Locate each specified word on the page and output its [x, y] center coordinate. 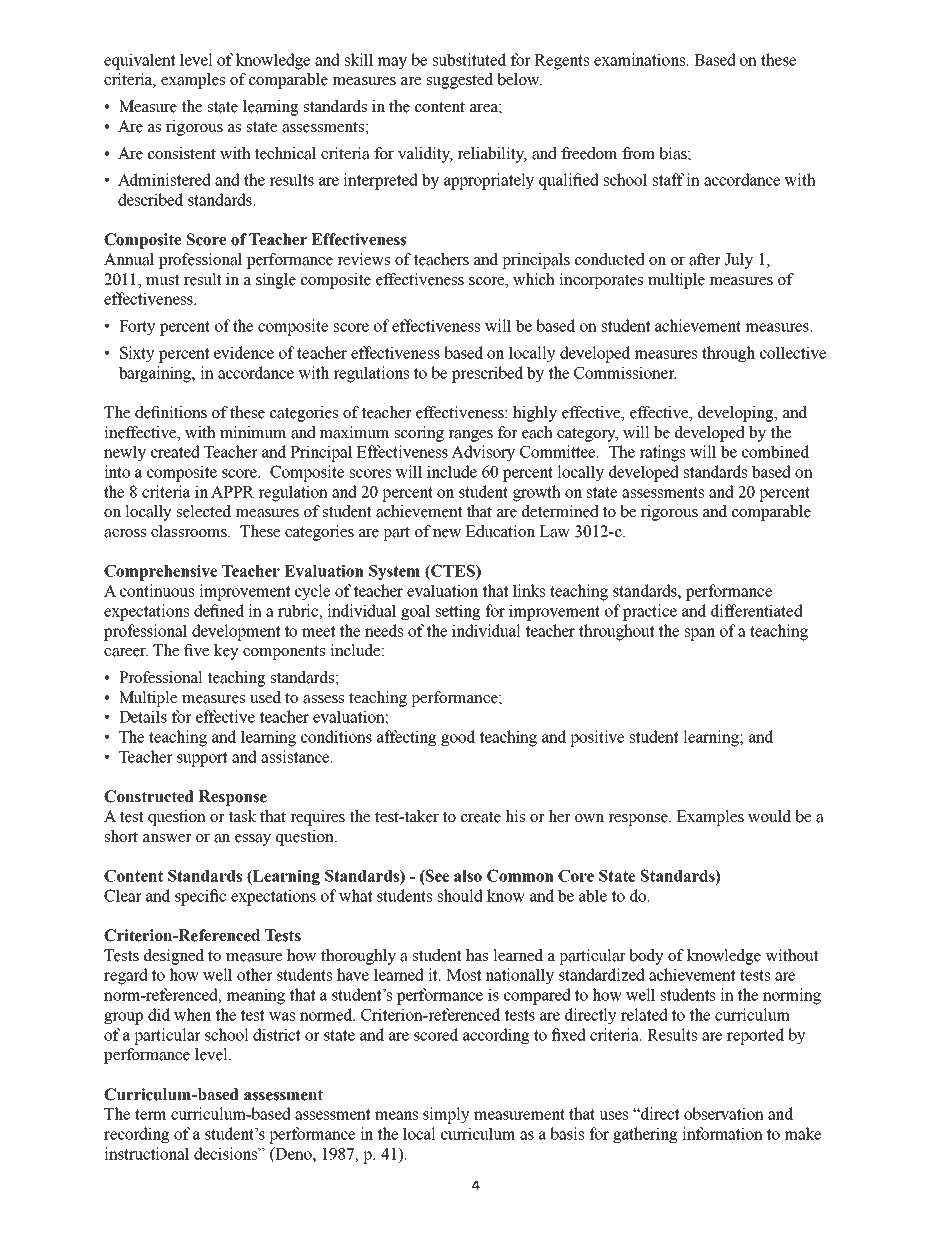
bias [674, 153]
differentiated [757, 610]
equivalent [139, 61]
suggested [460, 81]
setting [458, 612]
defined [219, 610]
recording [137, 1135]
